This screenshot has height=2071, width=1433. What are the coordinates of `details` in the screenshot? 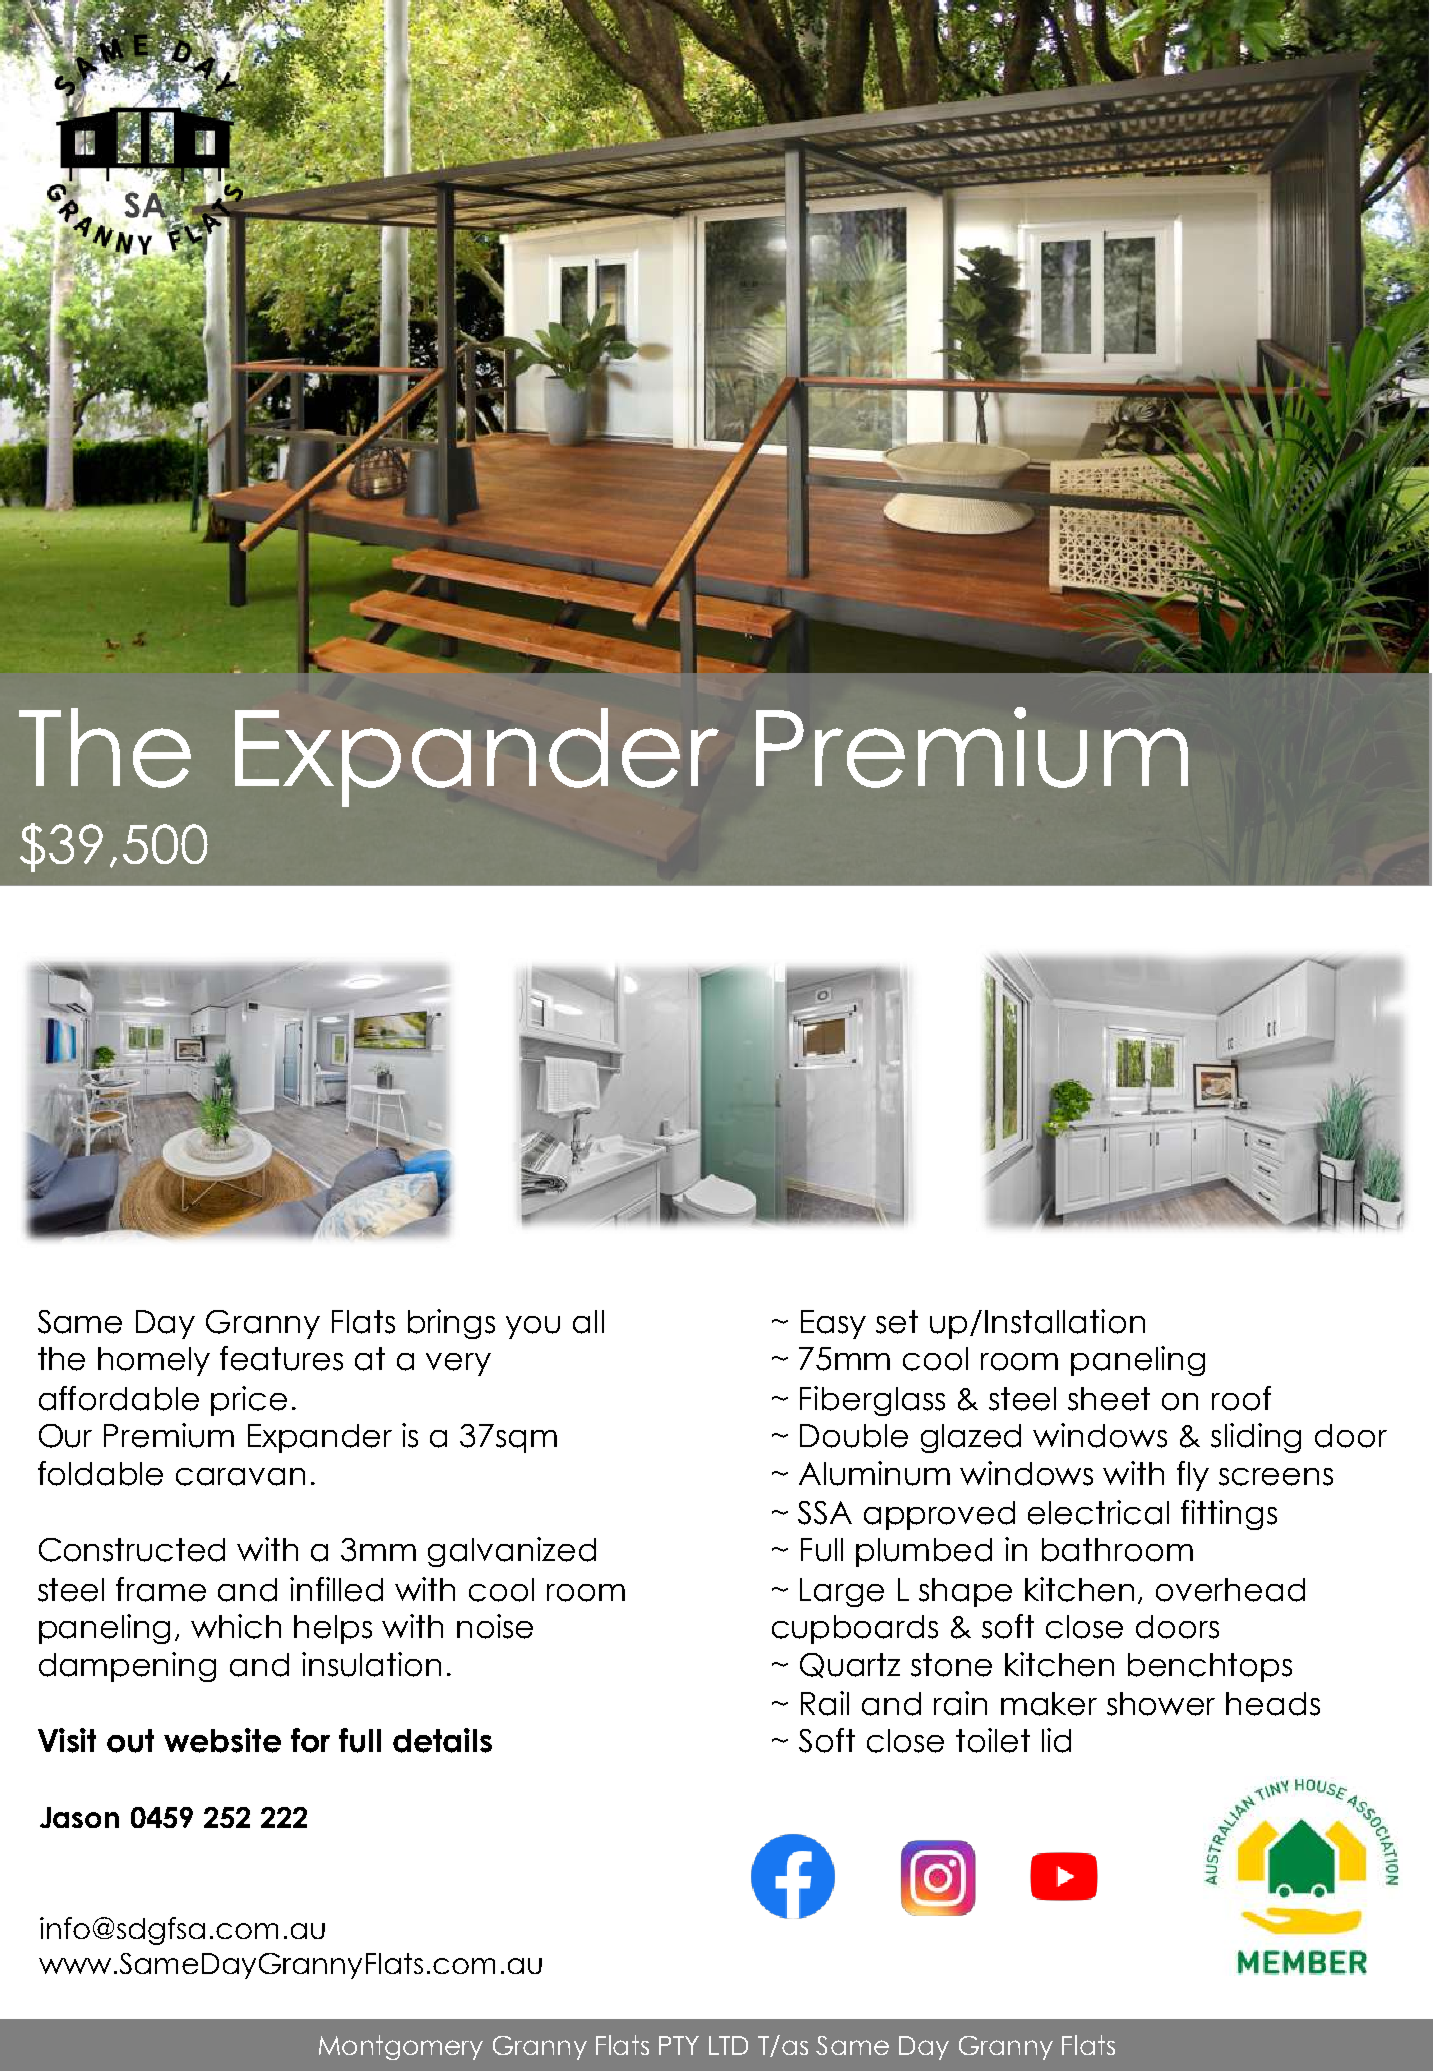 It's located at (442, 1740).
